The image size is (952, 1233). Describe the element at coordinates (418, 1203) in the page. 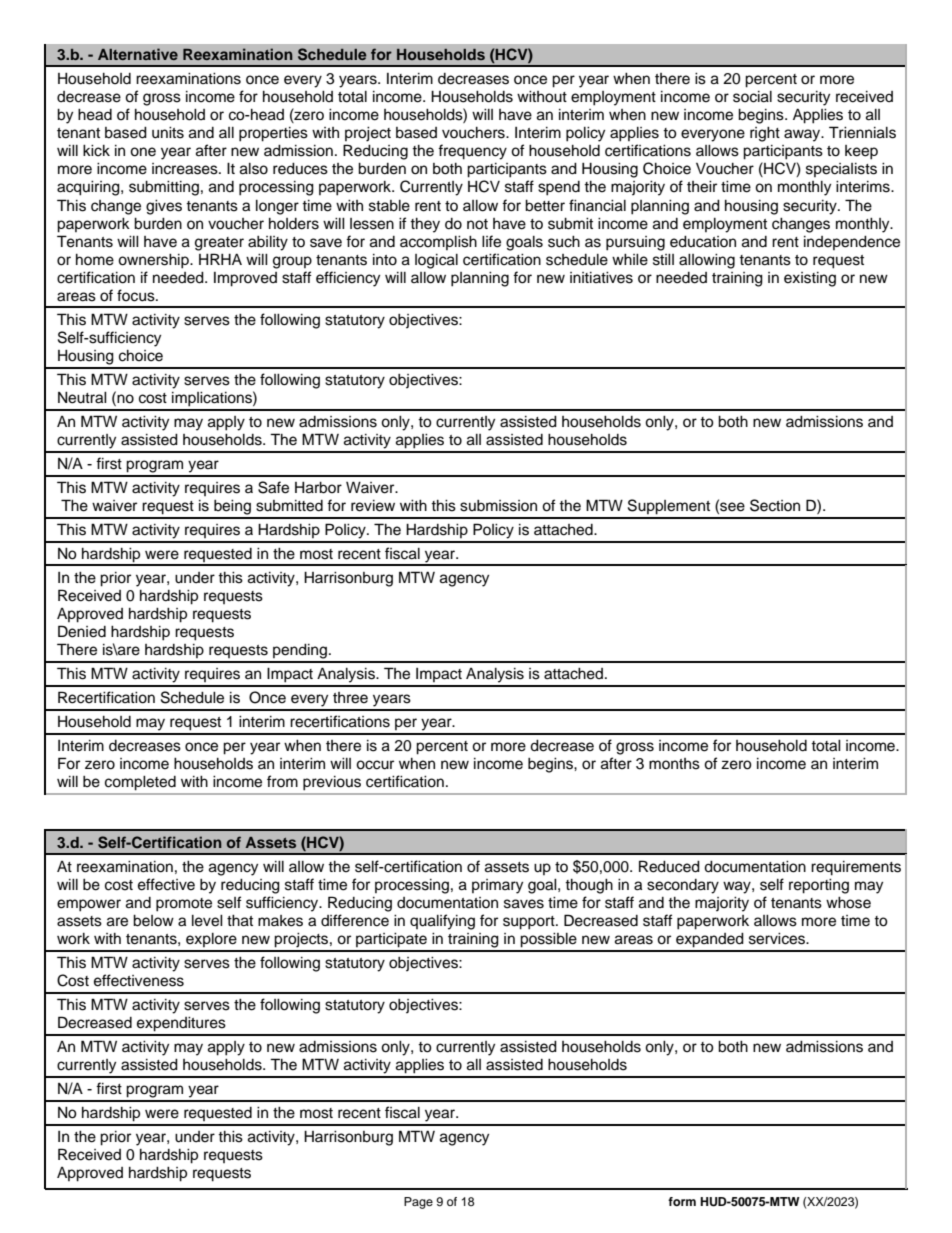

I see `Page` at that location.
